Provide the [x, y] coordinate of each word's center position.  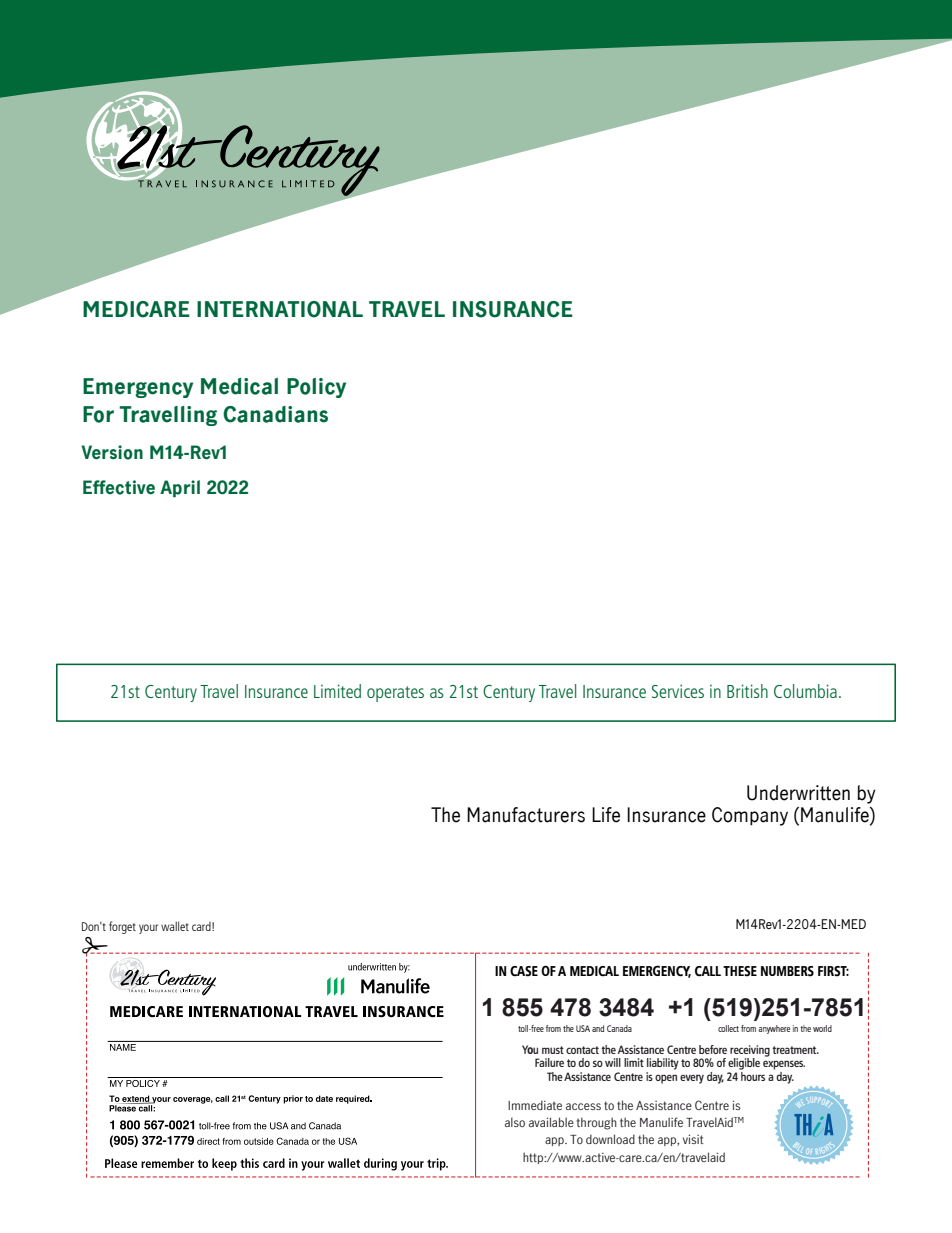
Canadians [275, 414]
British [747, 691]
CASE [524, 971]
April [180, 489]
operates [395, 694]
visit [693, 1139]
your [148, 929]
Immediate [535, 1105]
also [515, 1122]
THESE [740, 971]
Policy [316, 388]
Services [678, 691]
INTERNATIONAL [280, 309]
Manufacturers [526, 815]
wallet [175, 926]
